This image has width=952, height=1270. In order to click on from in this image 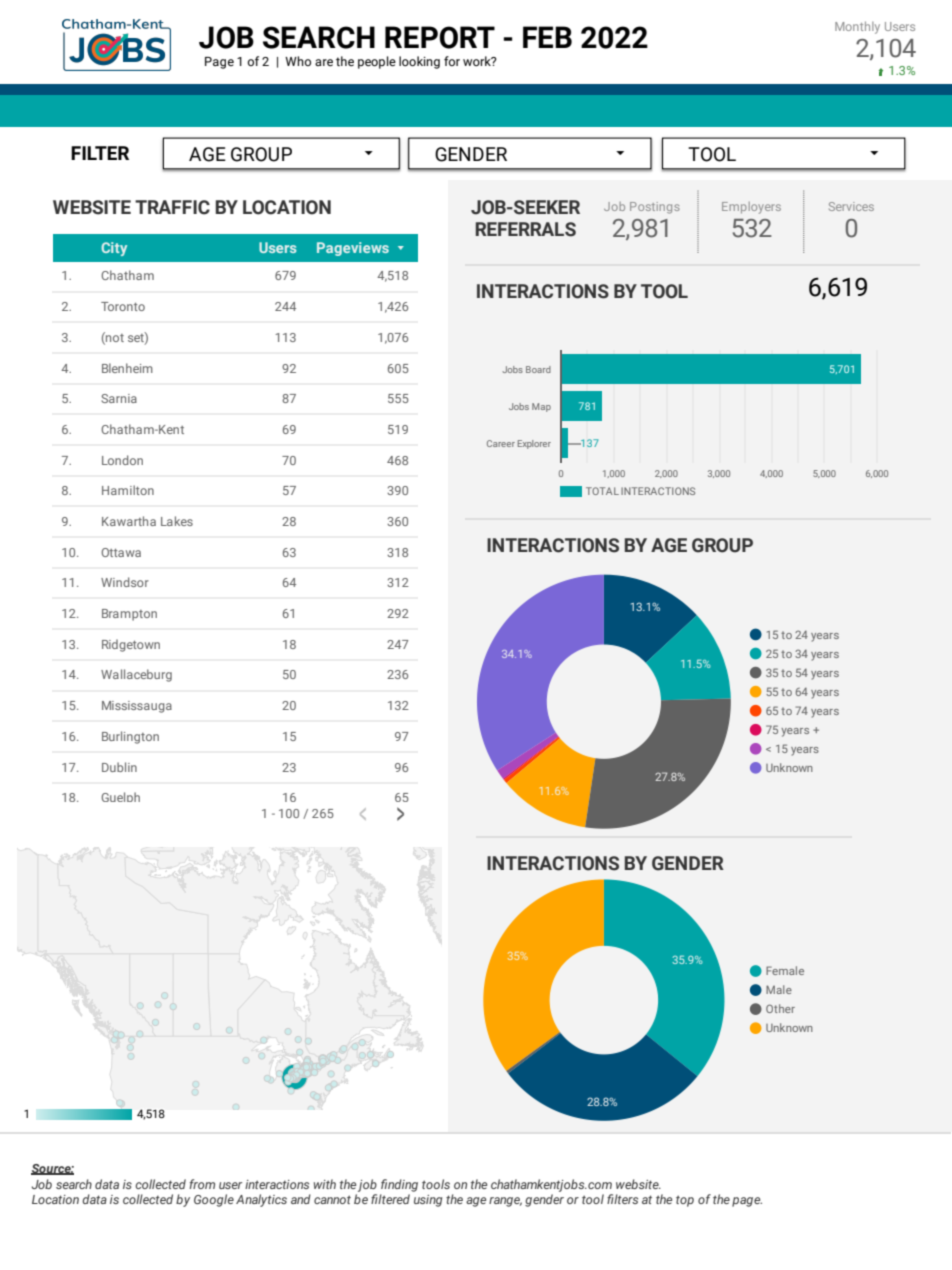, I will do `click(202, 1184)`.
